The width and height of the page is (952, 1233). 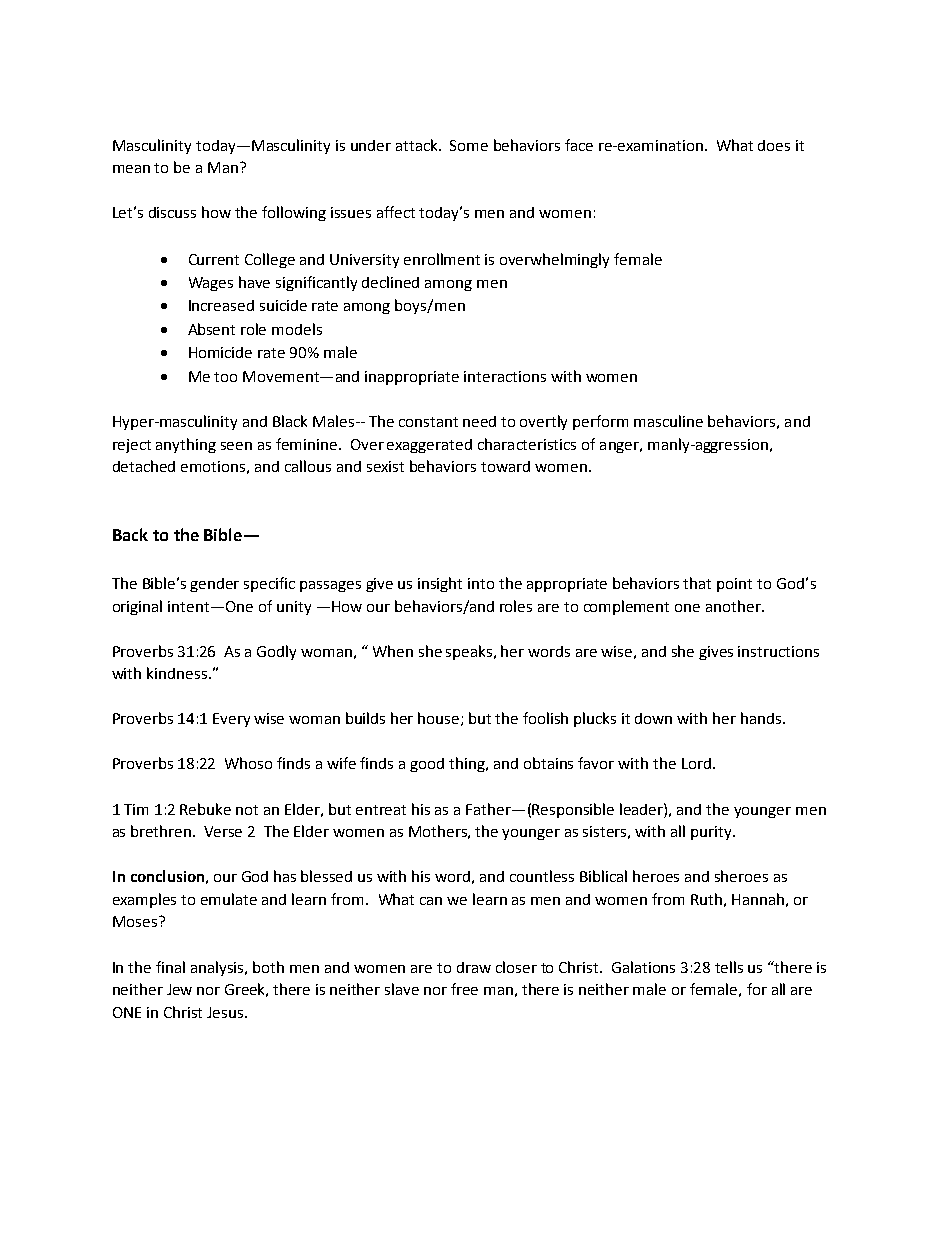 I want to click on analysis, so click(x=219, y=968).
